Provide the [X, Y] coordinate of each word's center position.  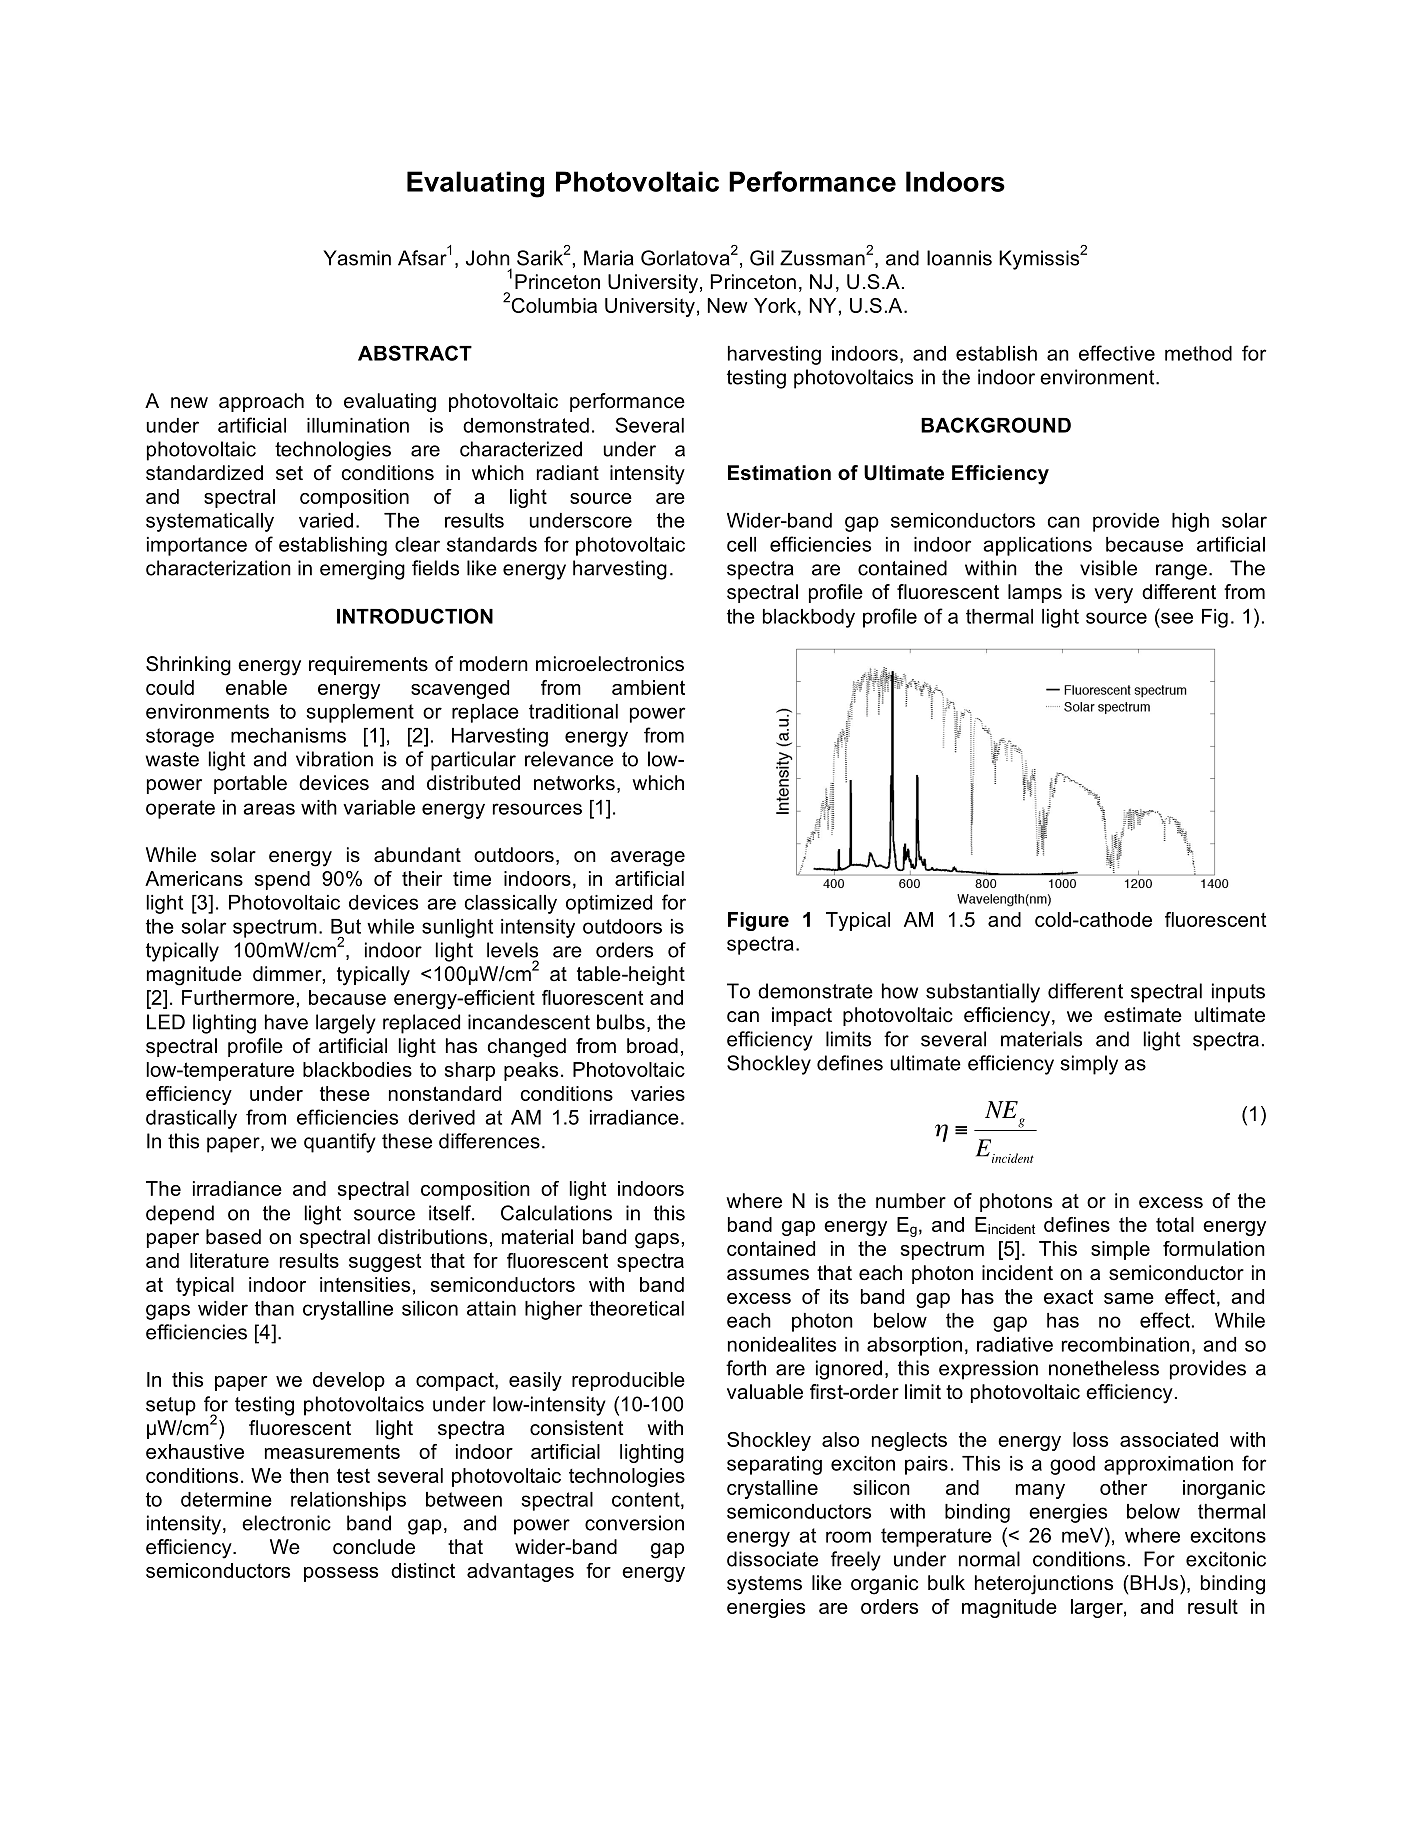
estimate [1143, 1015]
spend [282, 880]
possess [341, 1574]
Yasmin [357, 258]
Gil [762, 258]
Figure [758, 921]
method [1198, 353]
